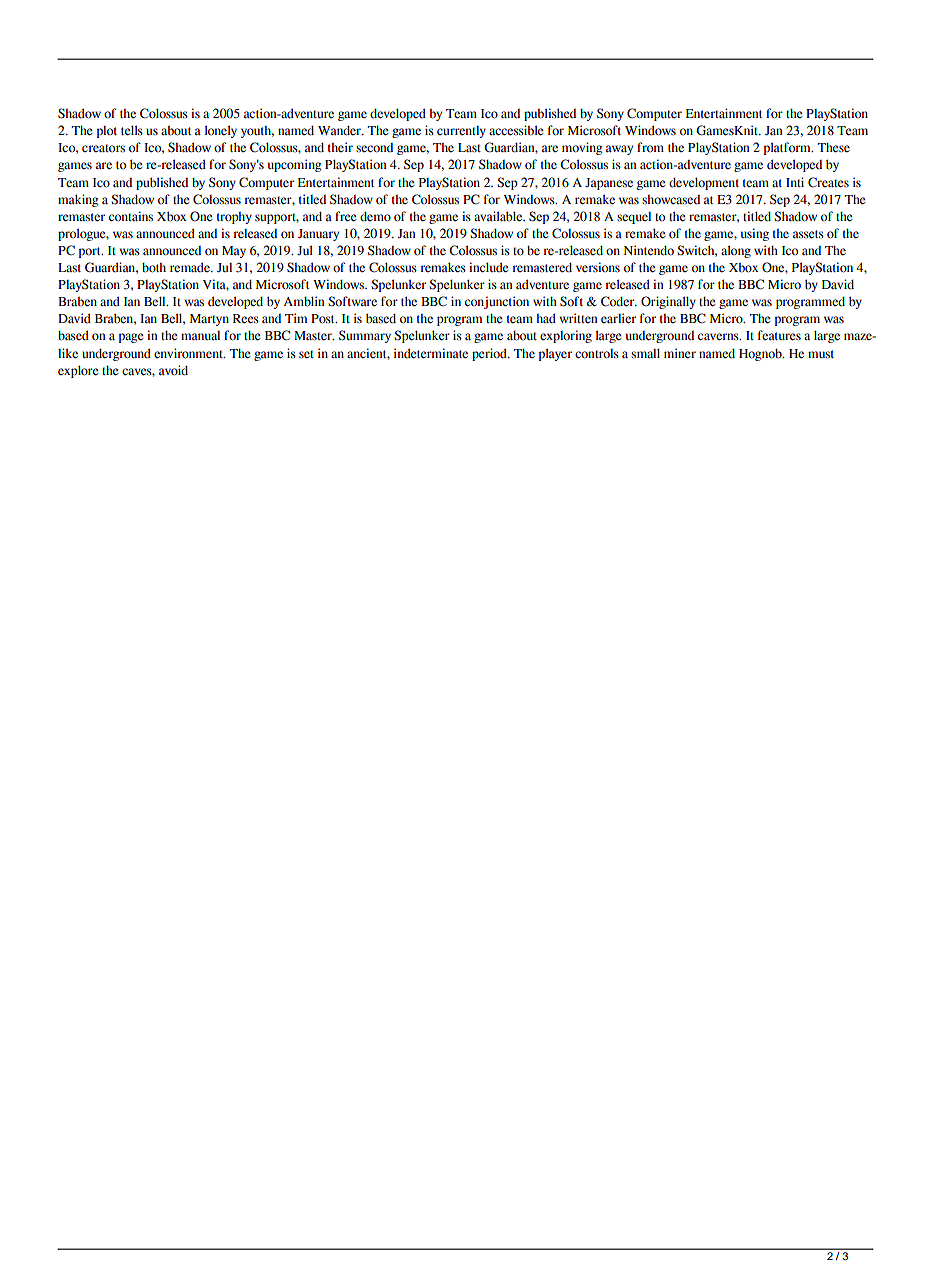 The height and width of the screenshot is (1288, 931). Describe the element at coordinates (131, 216) in the screenshot. I see `contains` at that location.
